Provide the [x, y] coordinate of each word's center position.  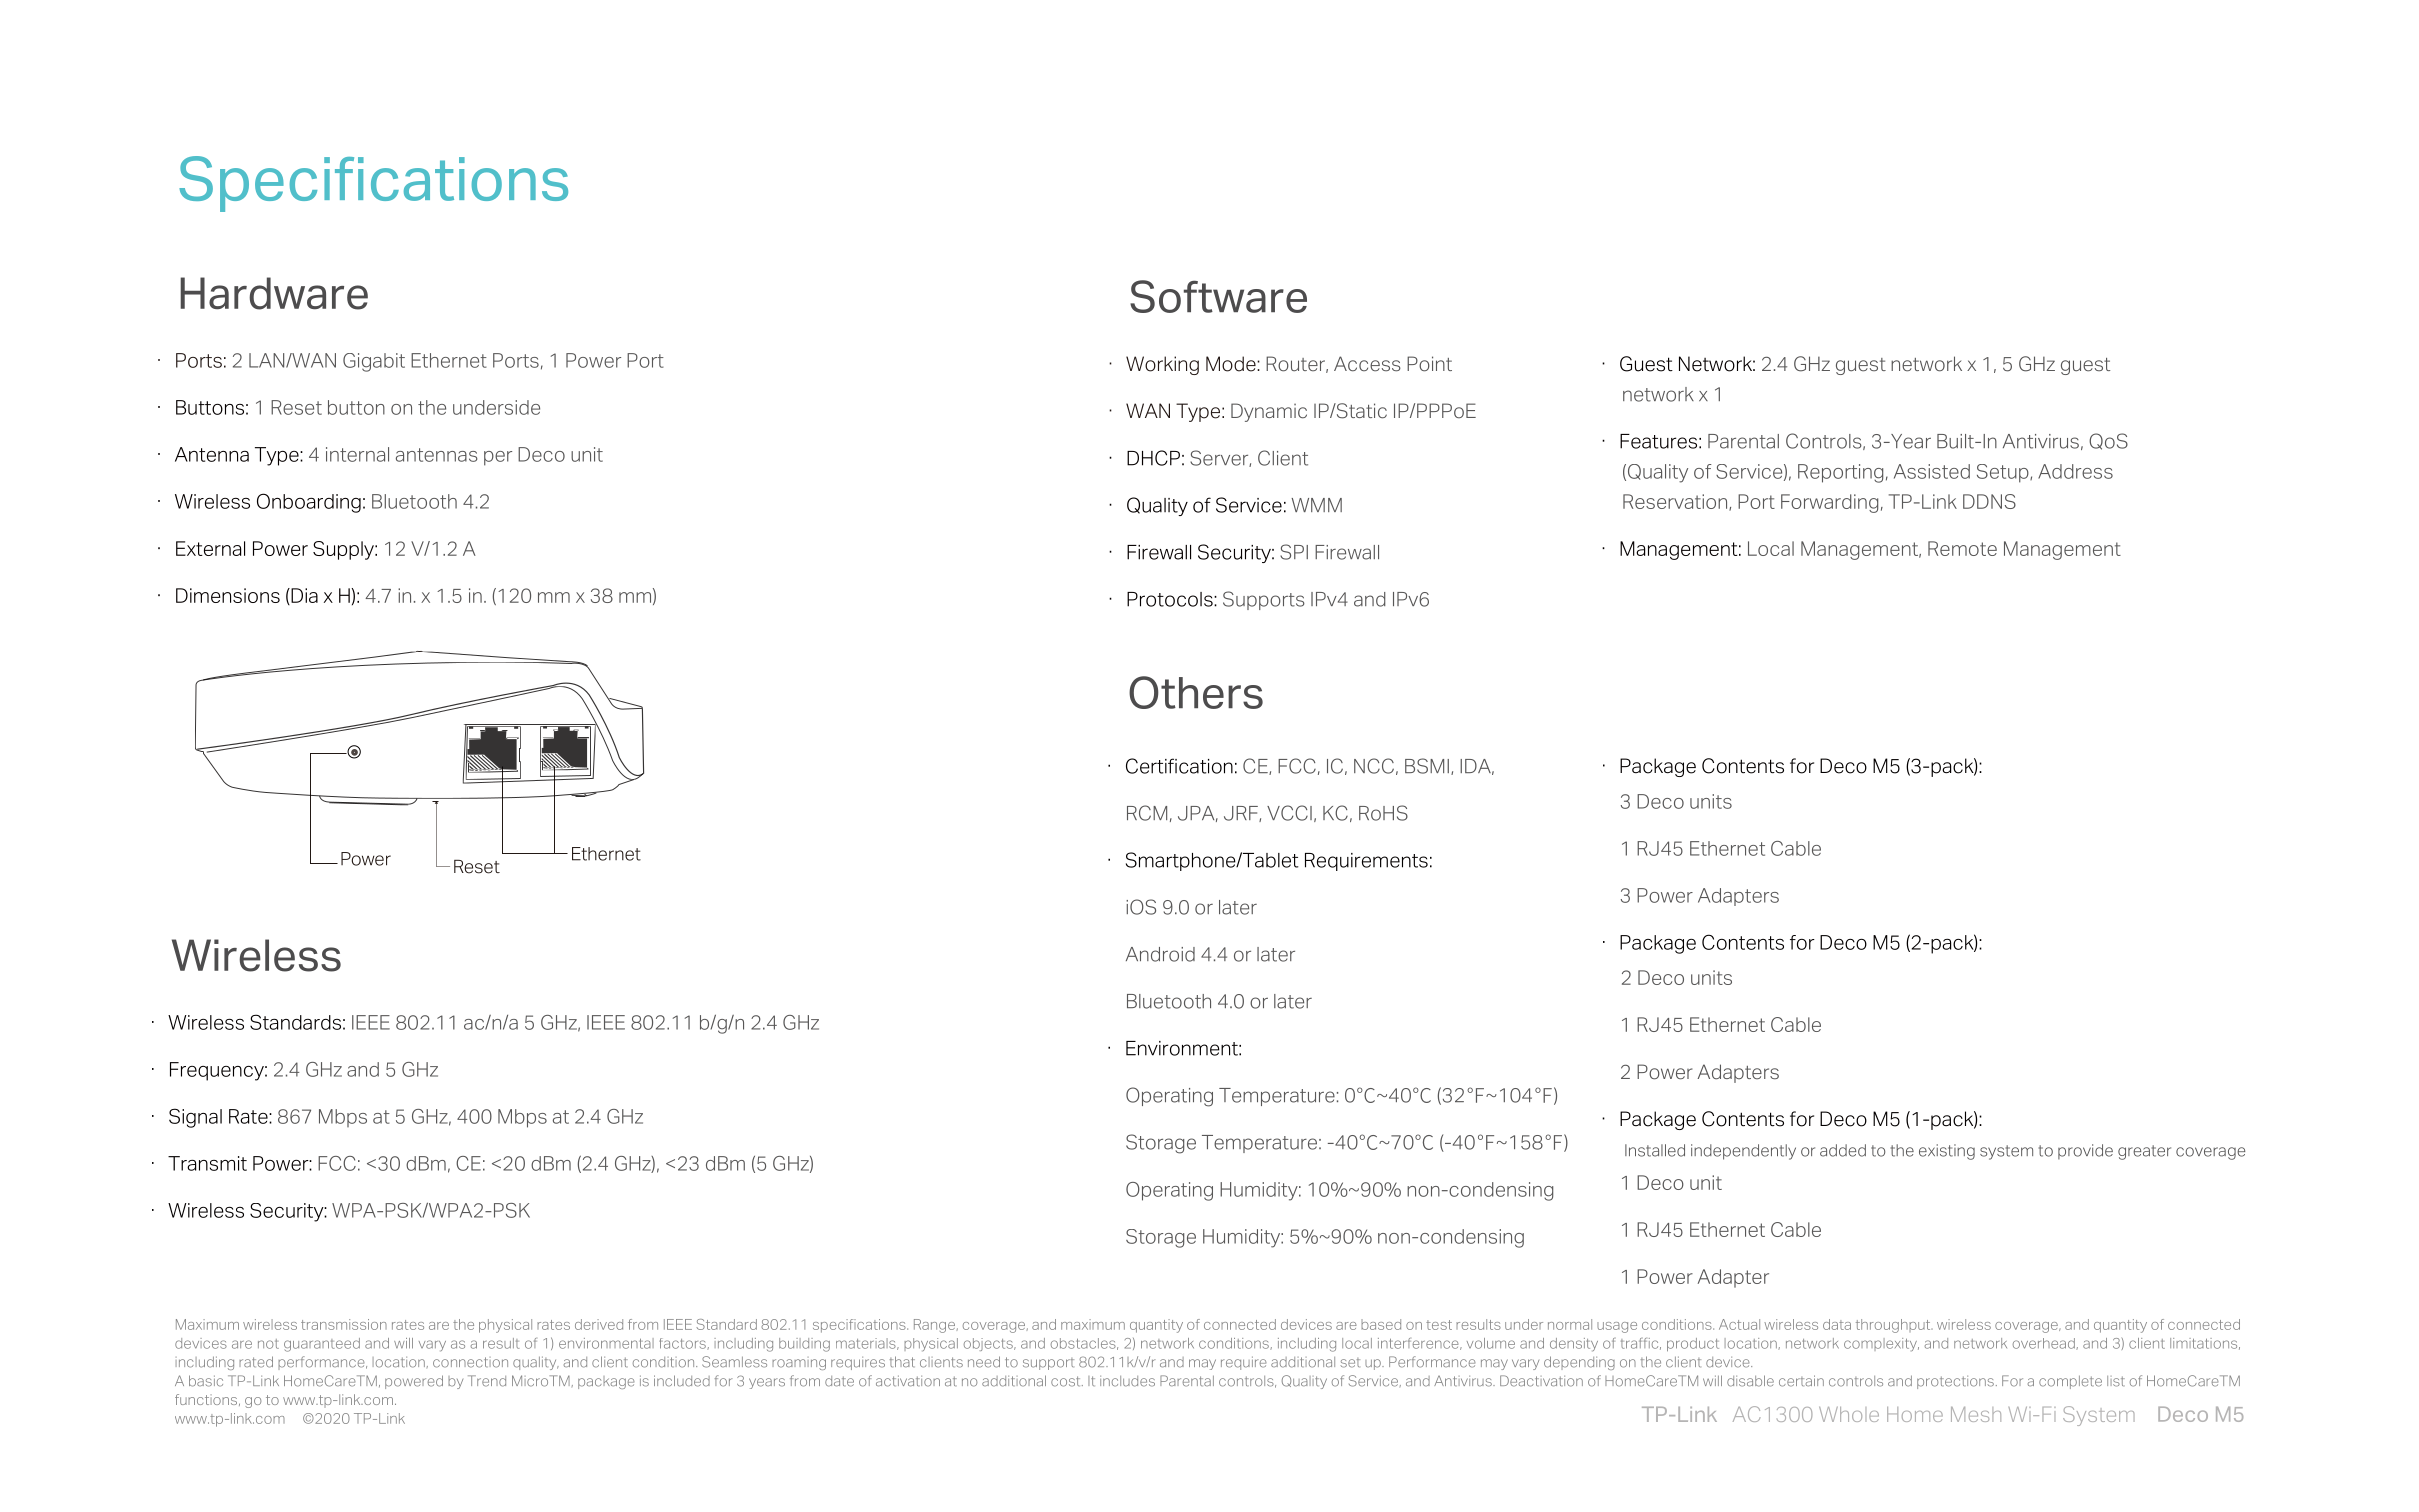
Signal [195, 1118]
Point [1429, 364]
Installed [1655, 1150]
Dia [303, 596]
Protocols [1171, 599]
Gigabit [374, 362]
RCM [1147, 813]
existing [1947, 1152]
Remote [1962, 548]
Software [1218, 296]
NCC [1374, 766]
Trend [487, 1381]
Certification [1179, 766]
